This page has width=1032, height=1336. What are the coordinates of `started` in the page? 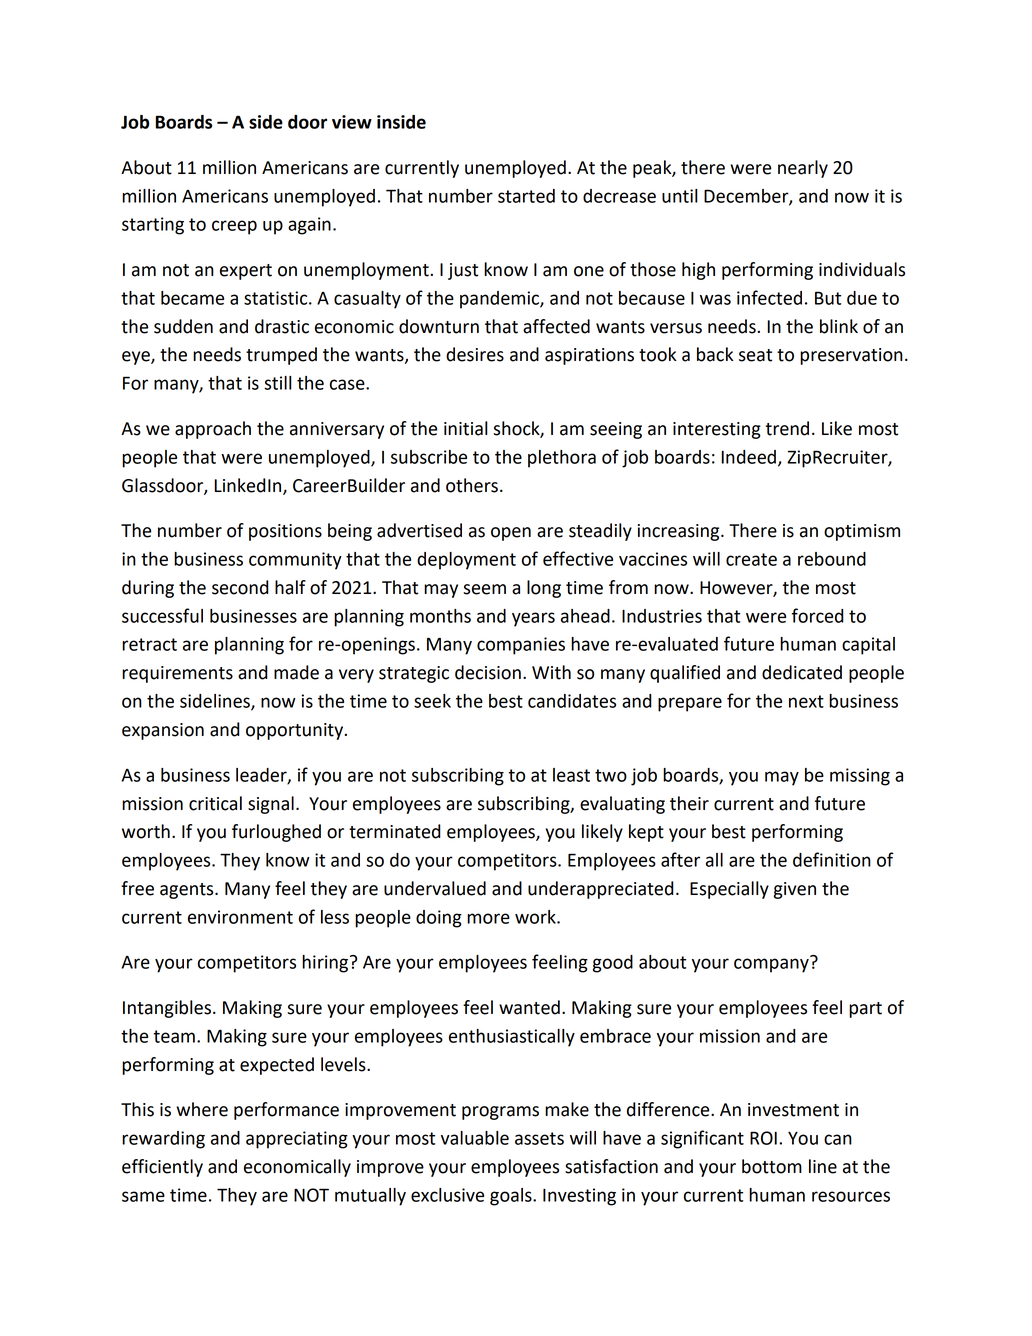 It's located at (526, 196).
